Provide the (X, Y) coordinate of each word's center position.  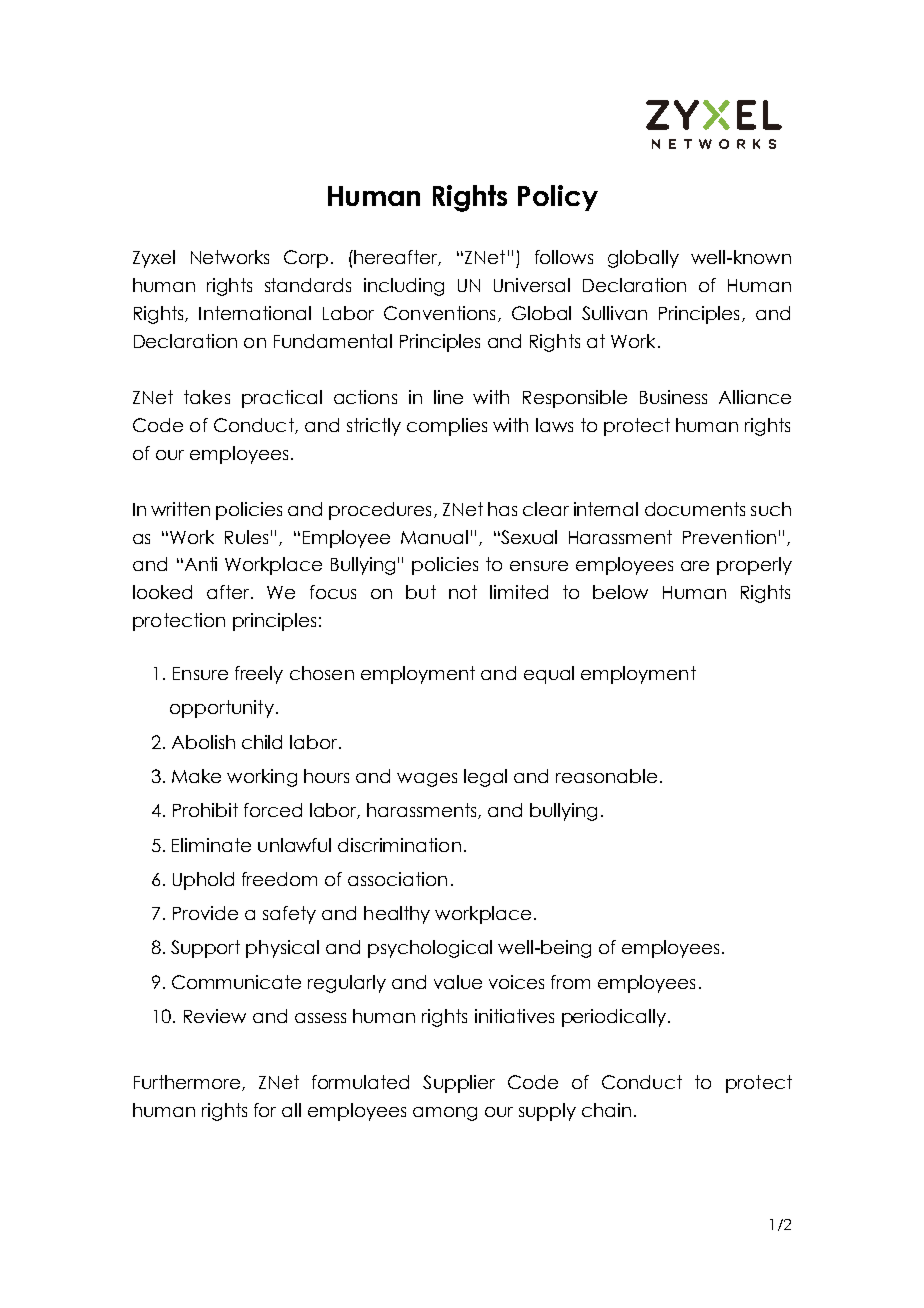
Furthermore (187, 1082)
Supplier (459, 1084)
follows (564, 257)
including (404, 287)
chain (606, 1110)
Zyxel (154, 259)
